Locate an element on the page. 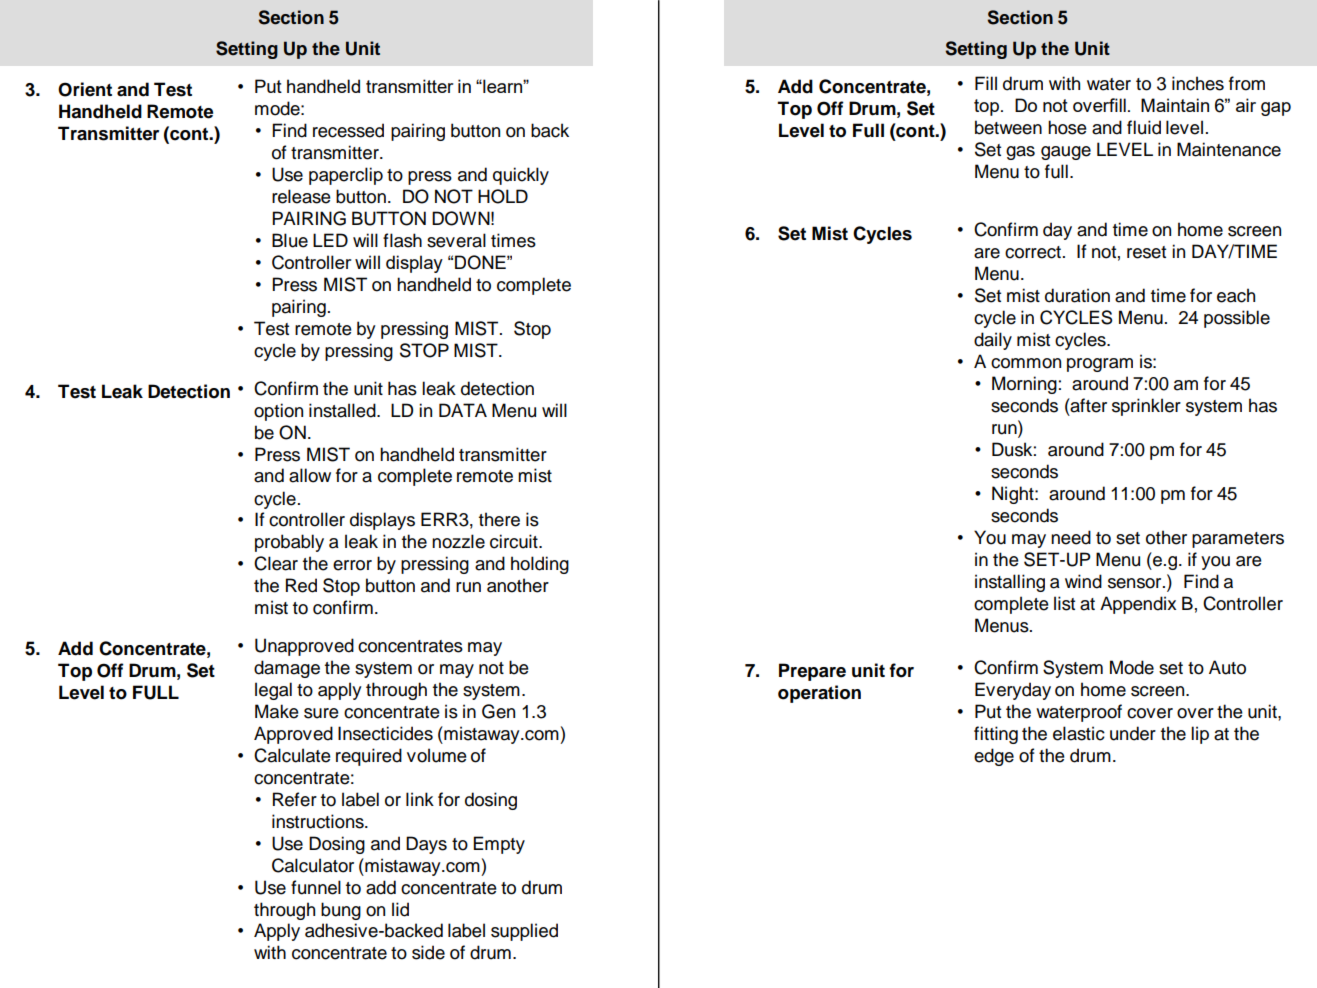  Prepare is located at coordinates (812, 672).
